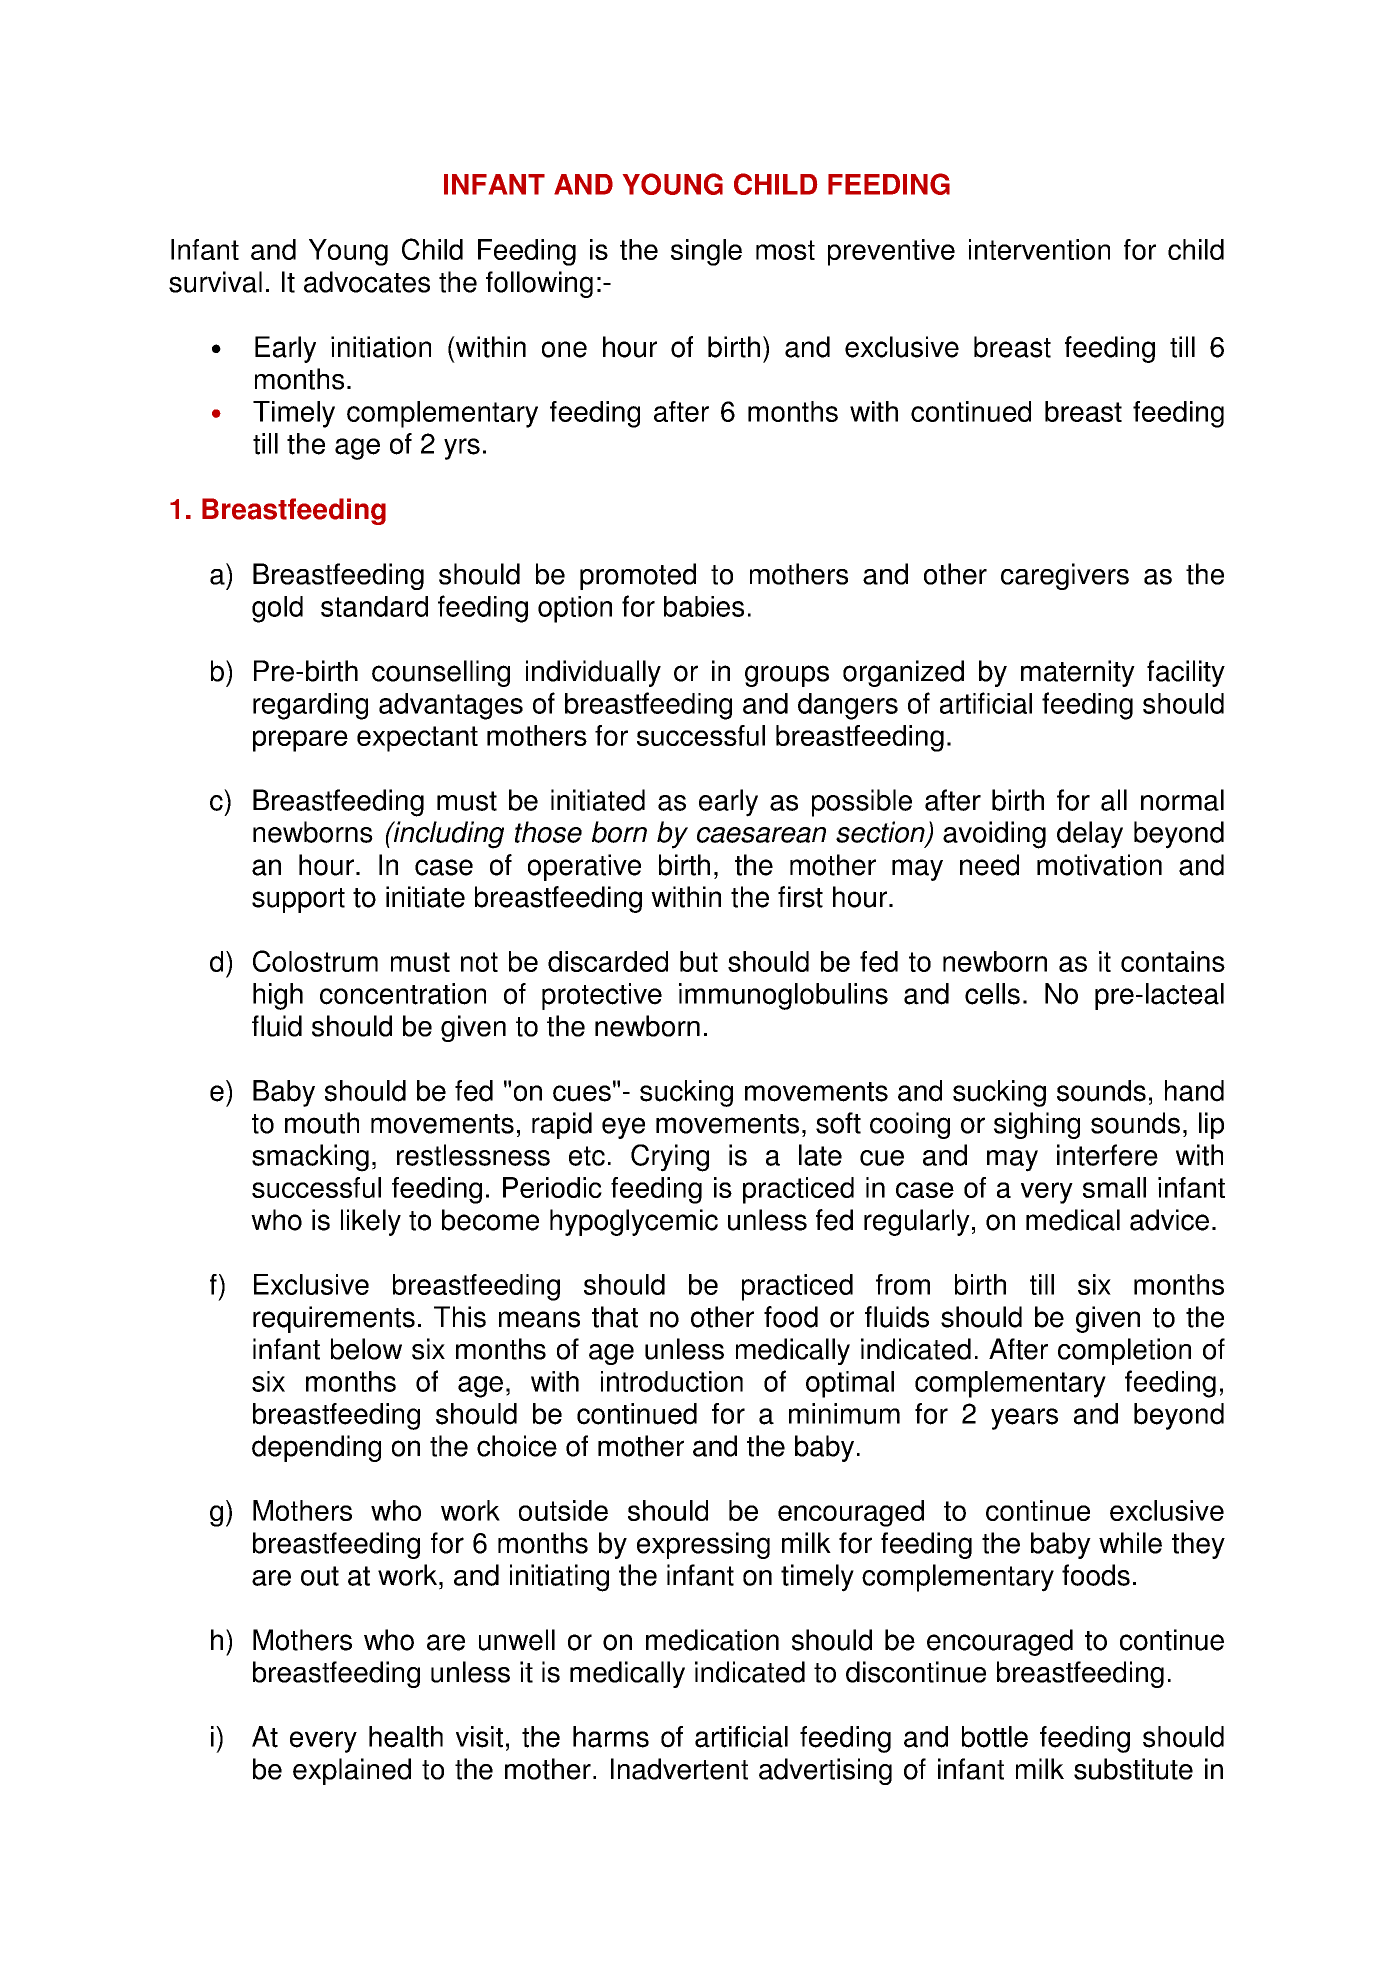 The height and width of the screenshot is (1971, 1393). Describe the element at coordinates (352, 1771) in the screenshot. I see `explained` at that location.
